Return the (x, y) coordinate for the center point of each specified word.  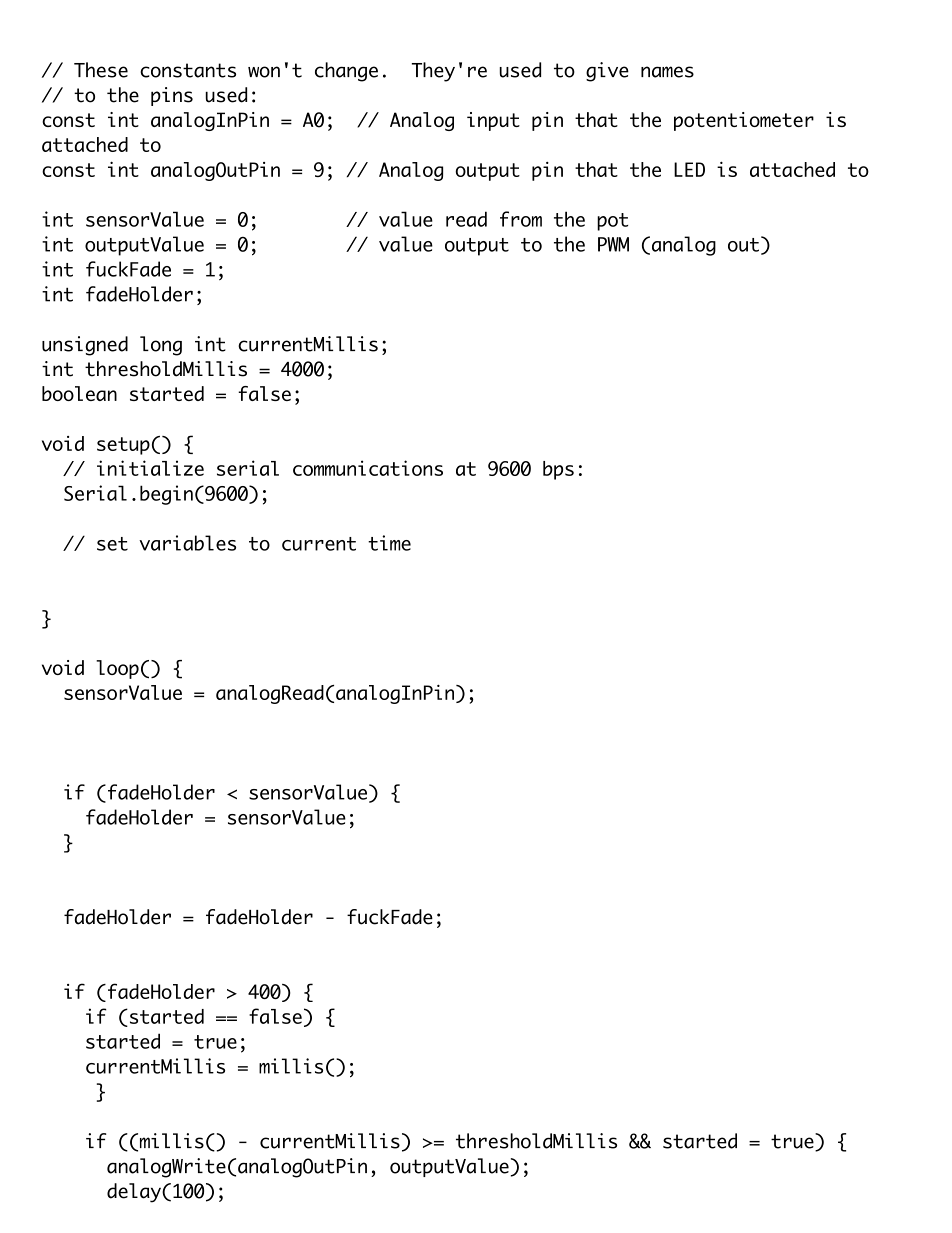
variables (187, 543)
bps (558, 470)
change (346, 72)
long (161, 346)
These (101, 70)
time (389, 543)
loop (117, 669)
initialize (150, 468)
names (667, 72)
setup (123, 446)
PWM (613, 244)
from (521, 219)
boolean (79, 393)
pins (172, 96)
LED (689, 169)
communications (368, 468)
